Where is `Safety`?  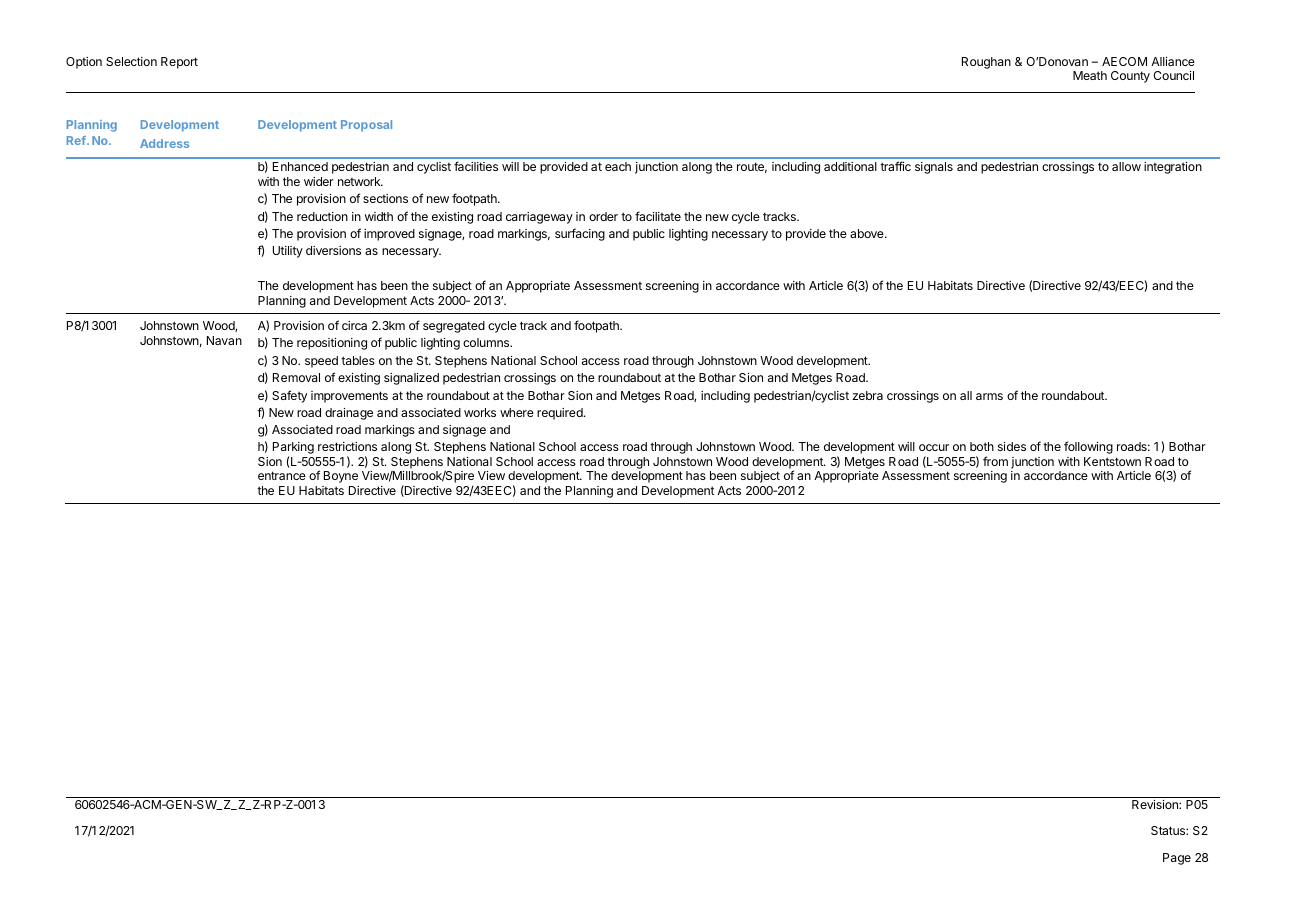
Safety is located at coordinates (289, 396).
